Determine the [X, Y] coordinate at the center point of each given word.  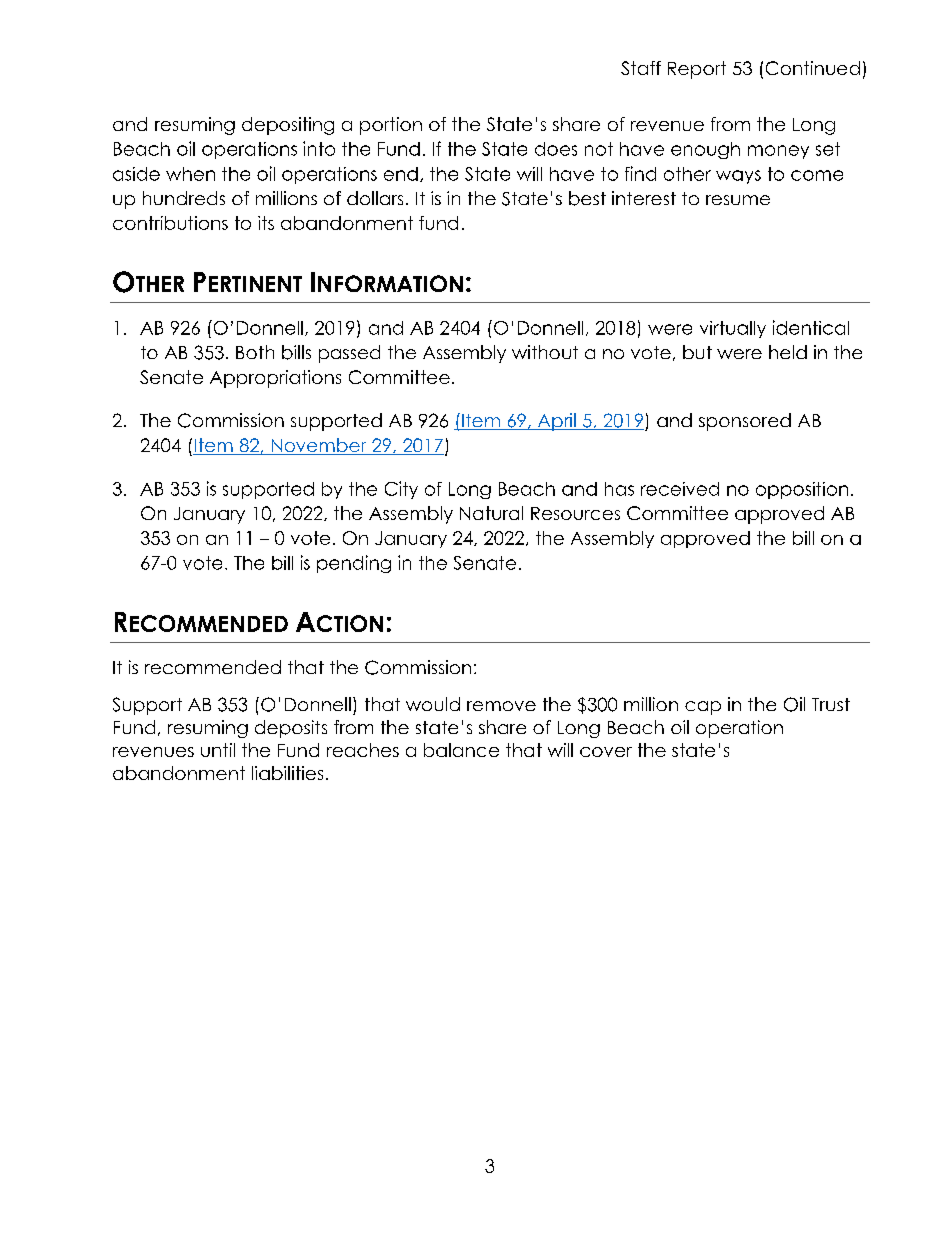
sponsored [745, 422]
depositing [288, 126]
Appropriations [275, 379]
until [218, 750]
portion [391, 126]
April [556, 422]
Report [697, 70]
